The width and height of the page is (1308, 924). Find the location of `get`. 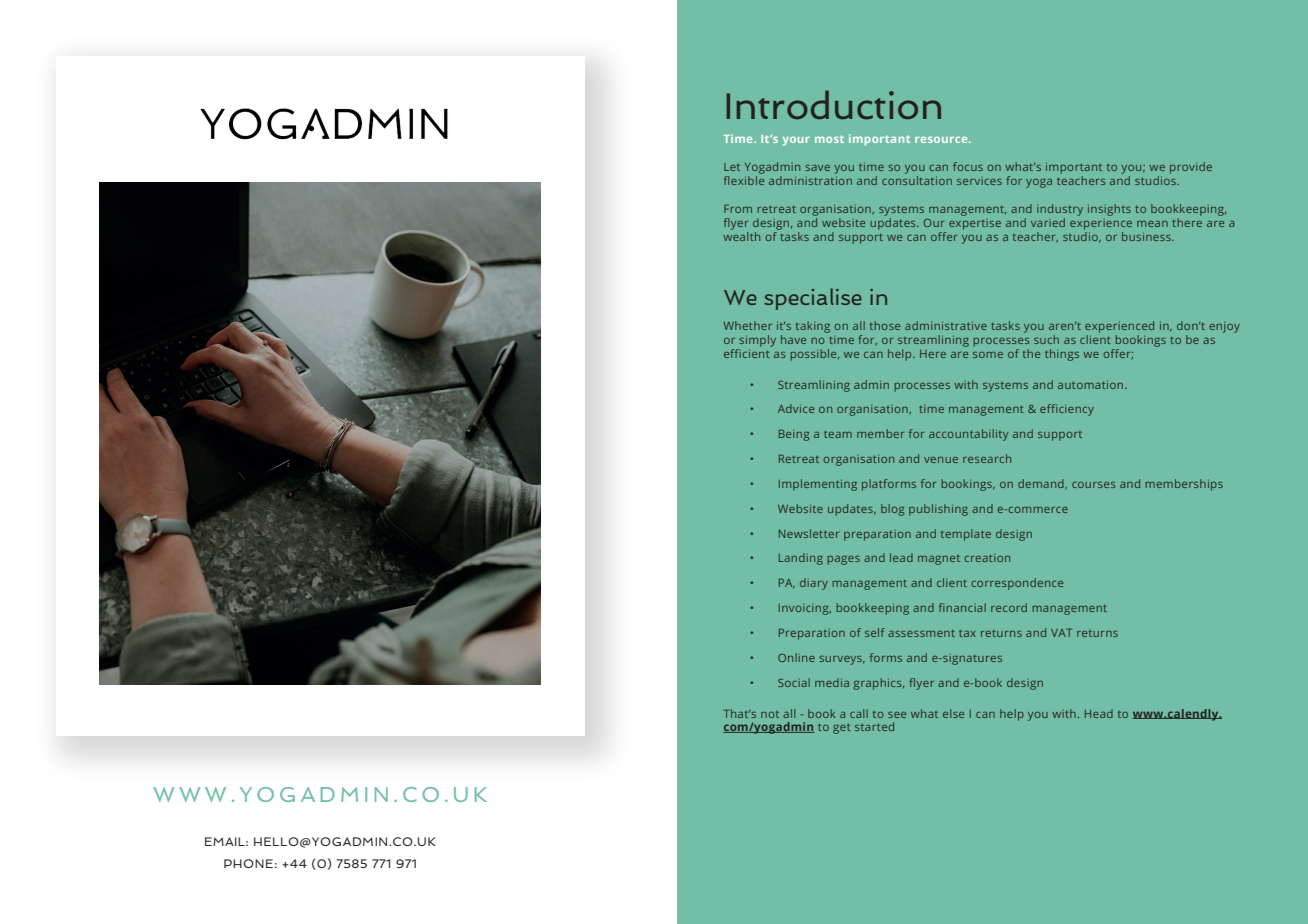

get is located at coordinates (841, 729).
